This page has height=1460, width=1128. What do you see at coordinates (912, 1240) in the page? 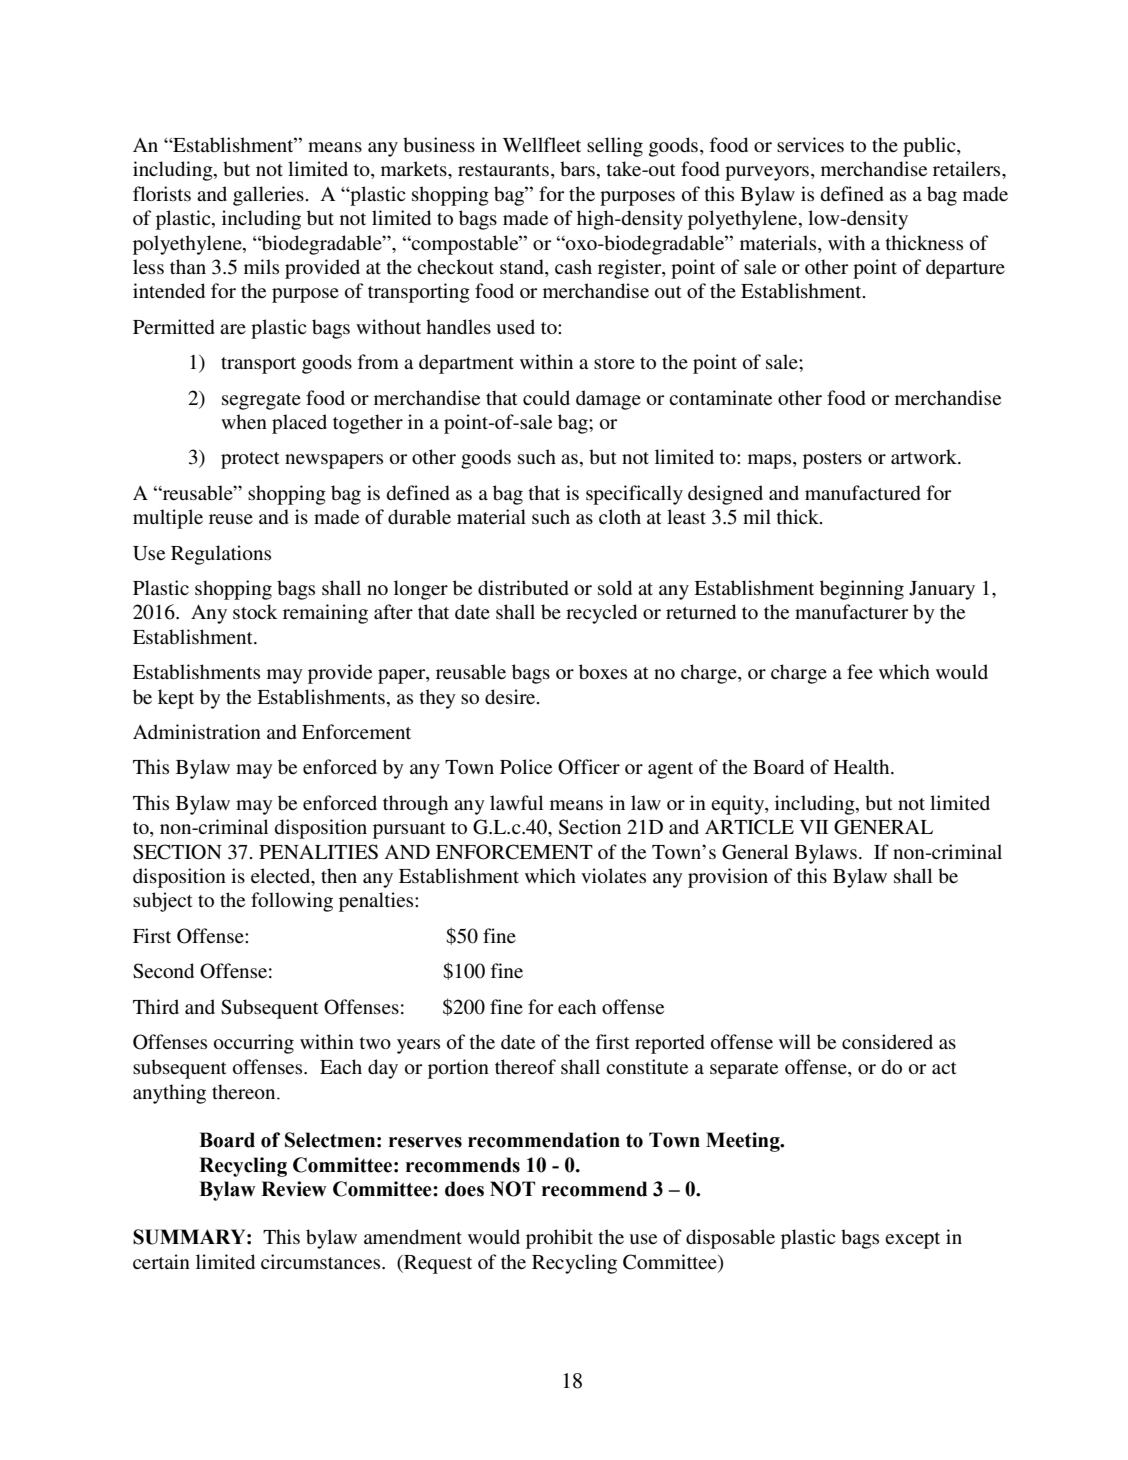
I see `except` at bounding box center [912, 1240].
